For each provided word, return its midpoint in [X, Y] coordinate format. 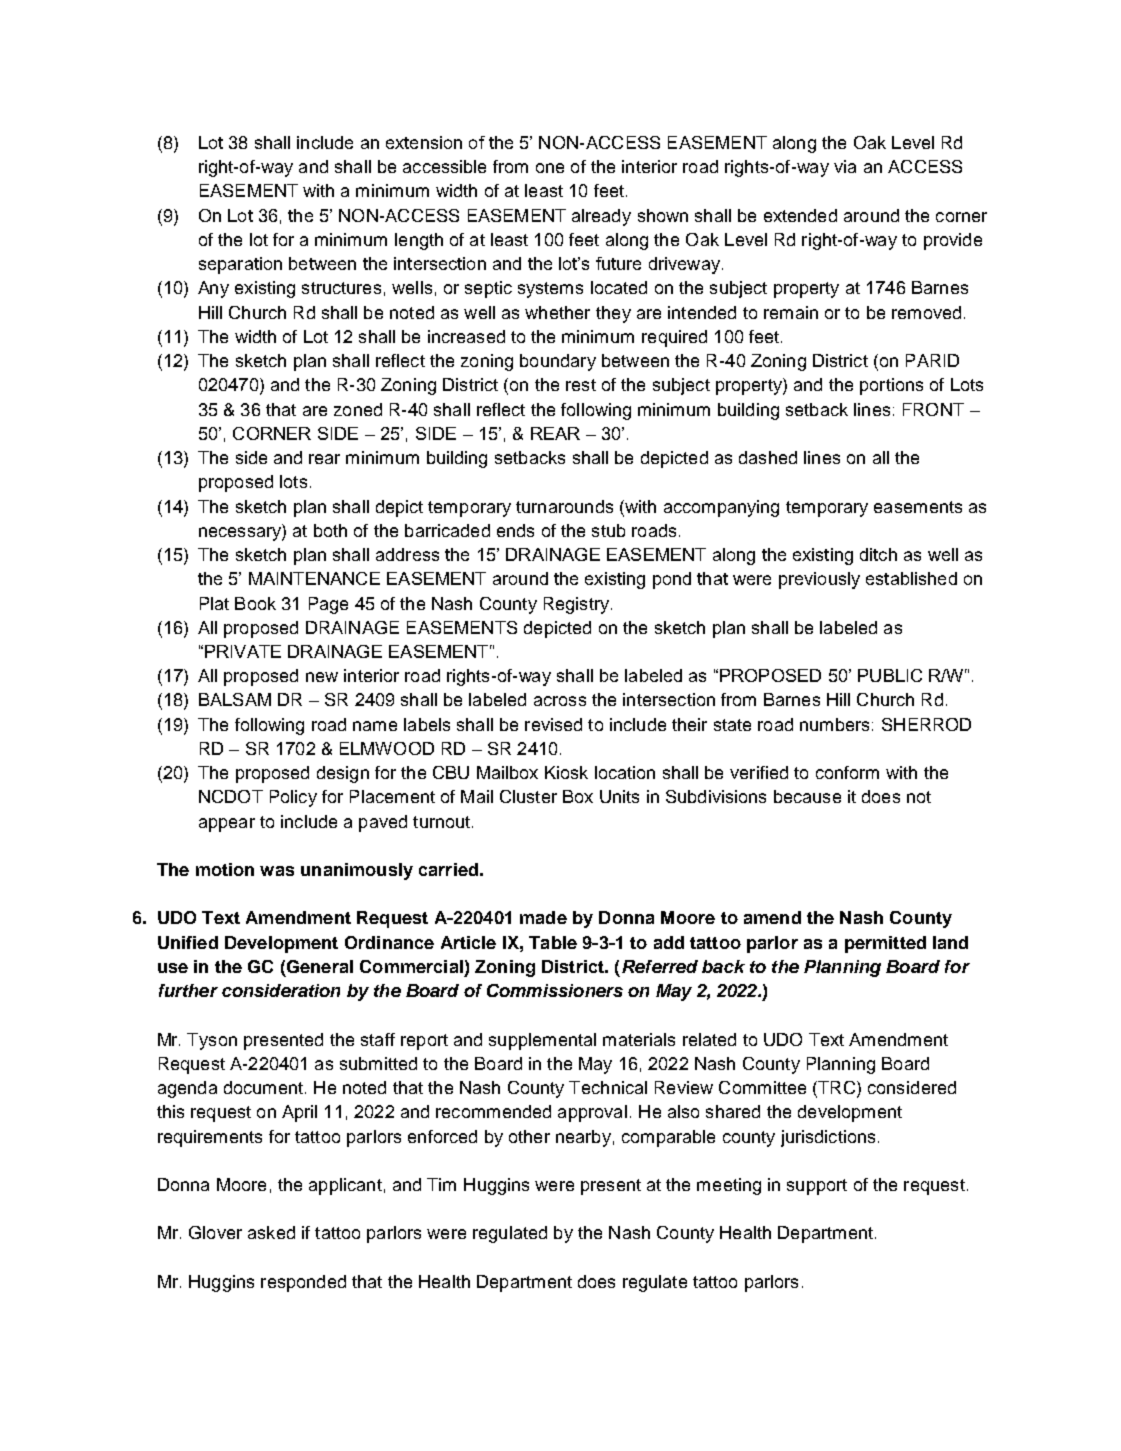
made [543, 917]
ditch [878, 554]
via [845, 166]
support [817, 1187]
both [330, 530]
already [601, 217]
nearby [583, 1138]
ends [515, 530]
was [277, 871]
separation [240, 265]
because [807, 796]
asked [271, 1232]
